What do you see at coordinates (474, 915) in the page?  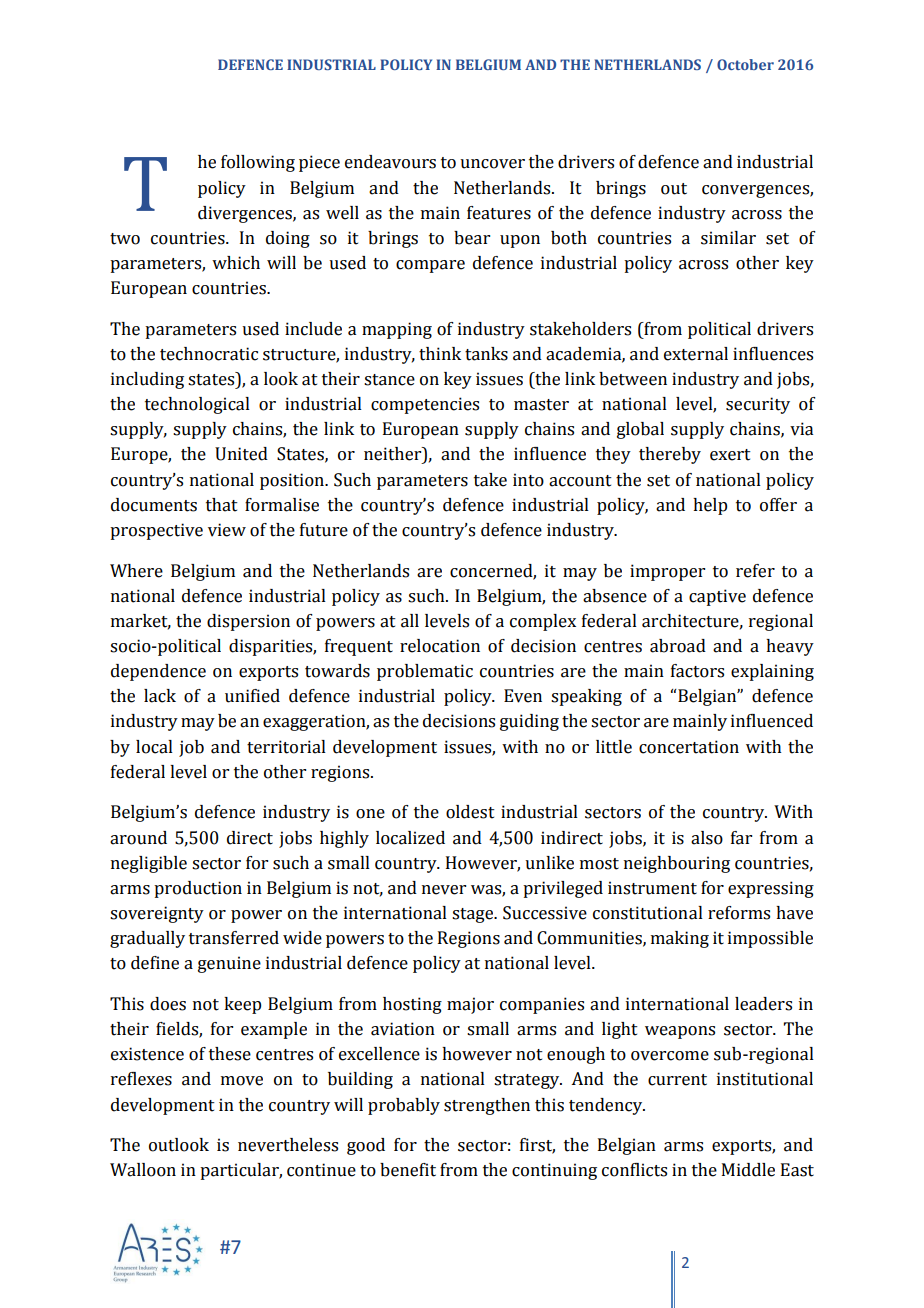 I see `stage` at bounding box center [474, 915].
